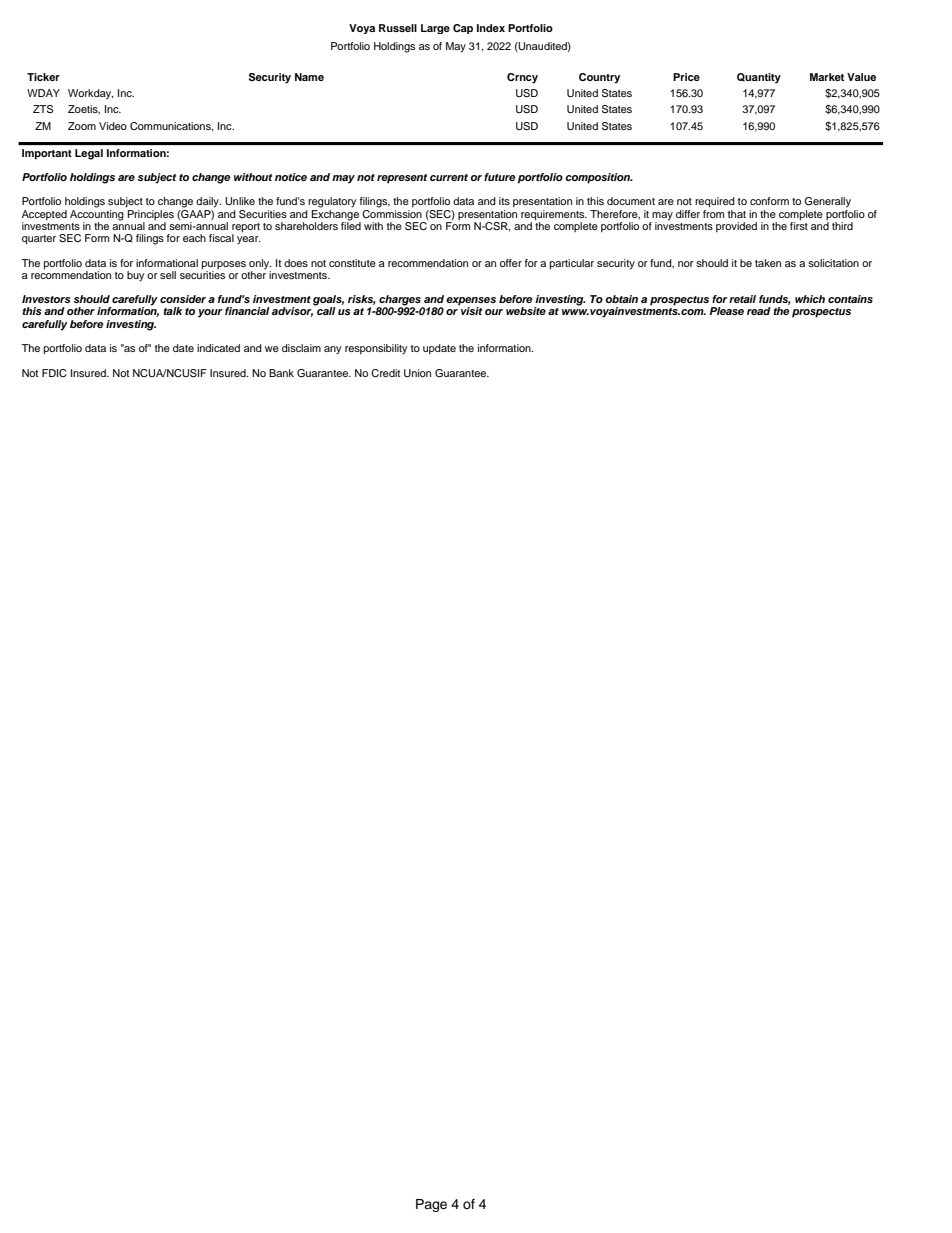  Describe the element at coordinates (463, 29) in the page. I see `Cap` at that location.
